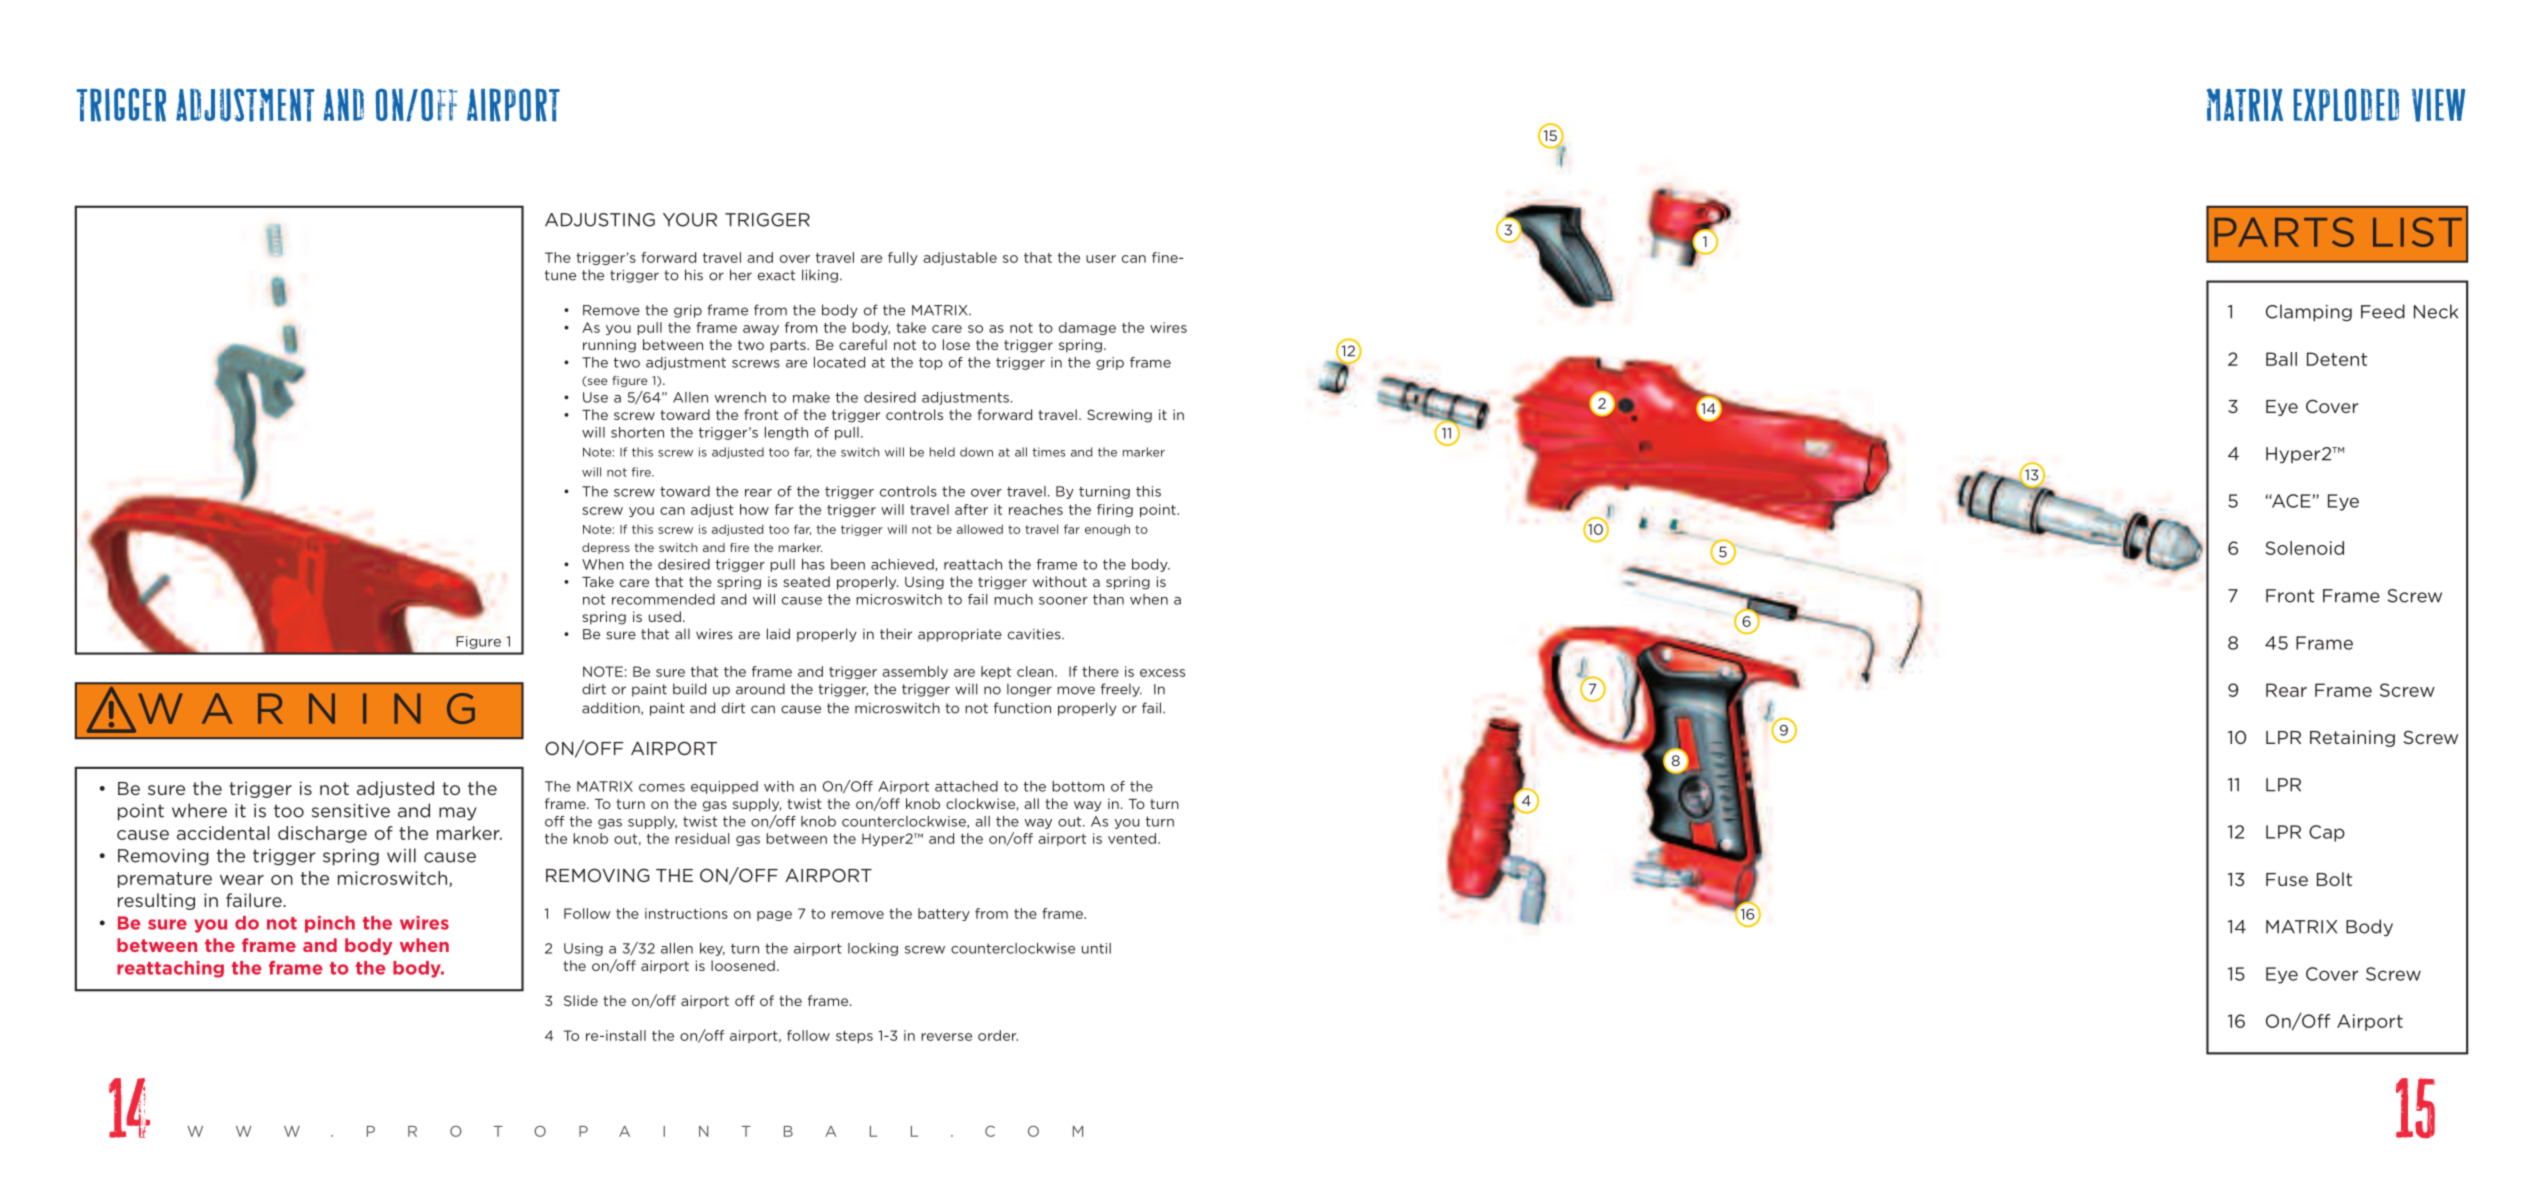  I want to click on Retaining, so click(2352, 738).
